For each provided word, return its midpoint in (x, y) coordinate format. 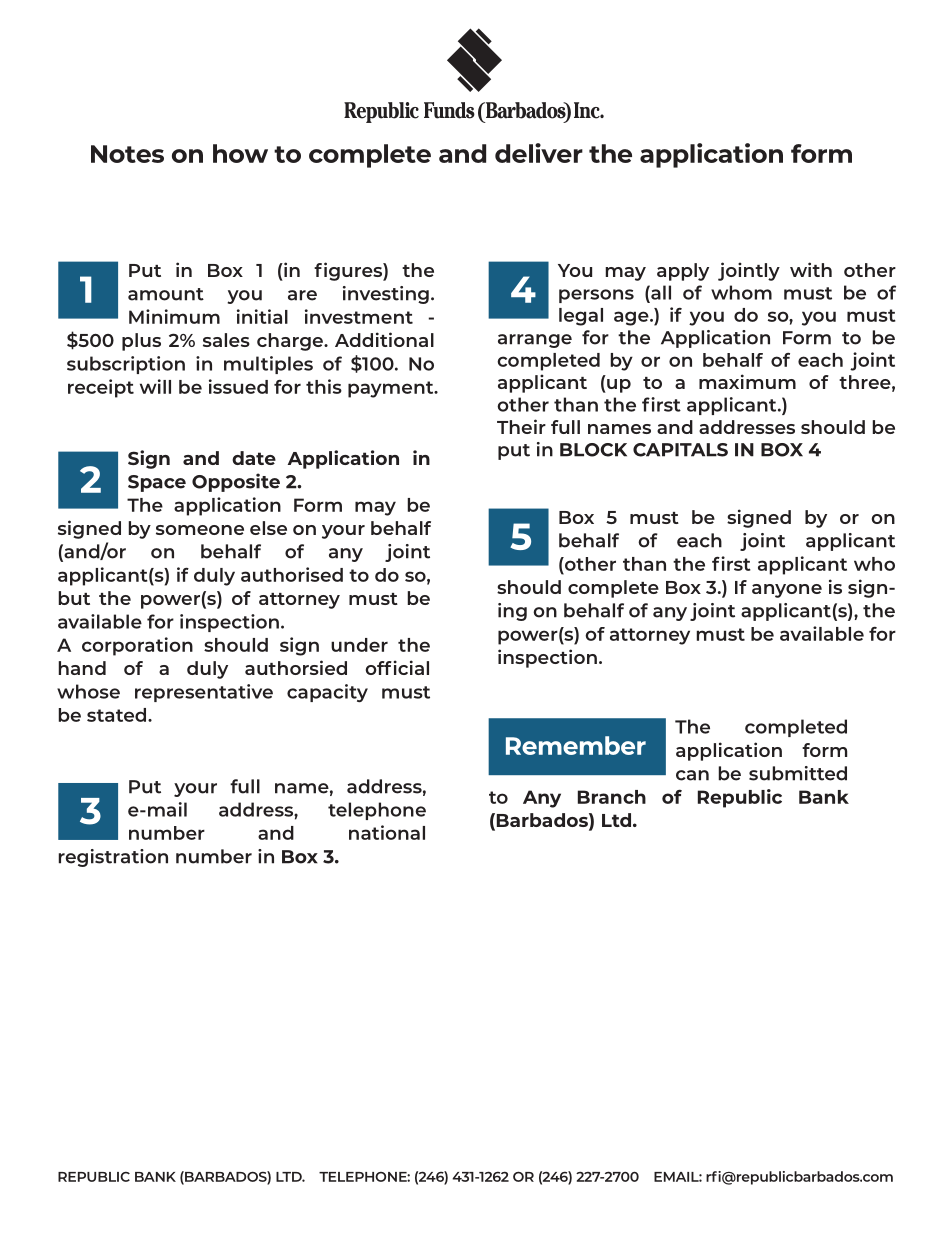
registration (113, 858)
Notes (127, 154)
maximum (747, 381)
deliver (539, 153)
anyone (787, 591)
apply (683, 272)
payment (392, 389)
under (359, 645)
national (387, 832)
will (155, 386)
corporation (137, 646)
